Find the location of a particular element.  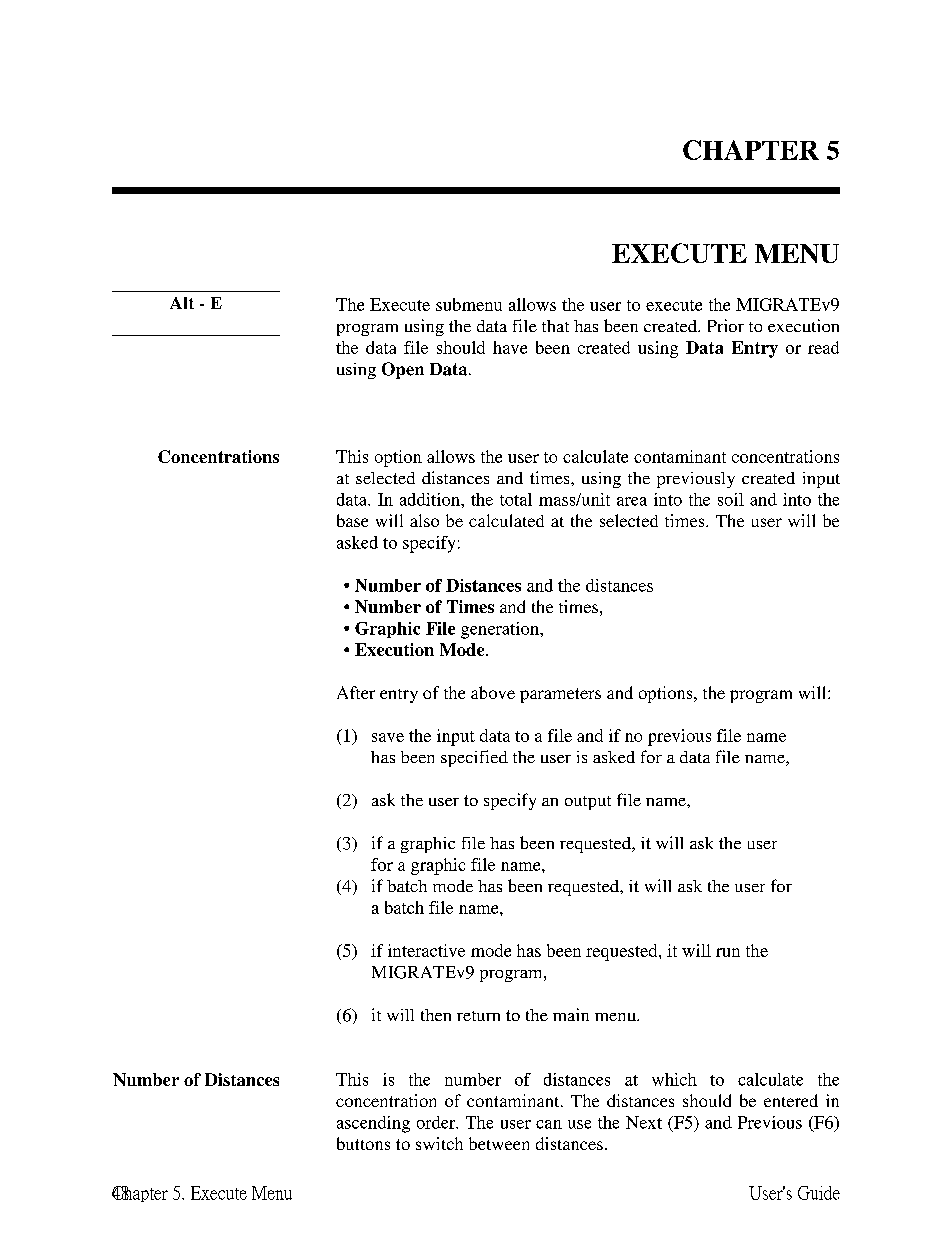

Alt is located at coordinates (182, 303).
